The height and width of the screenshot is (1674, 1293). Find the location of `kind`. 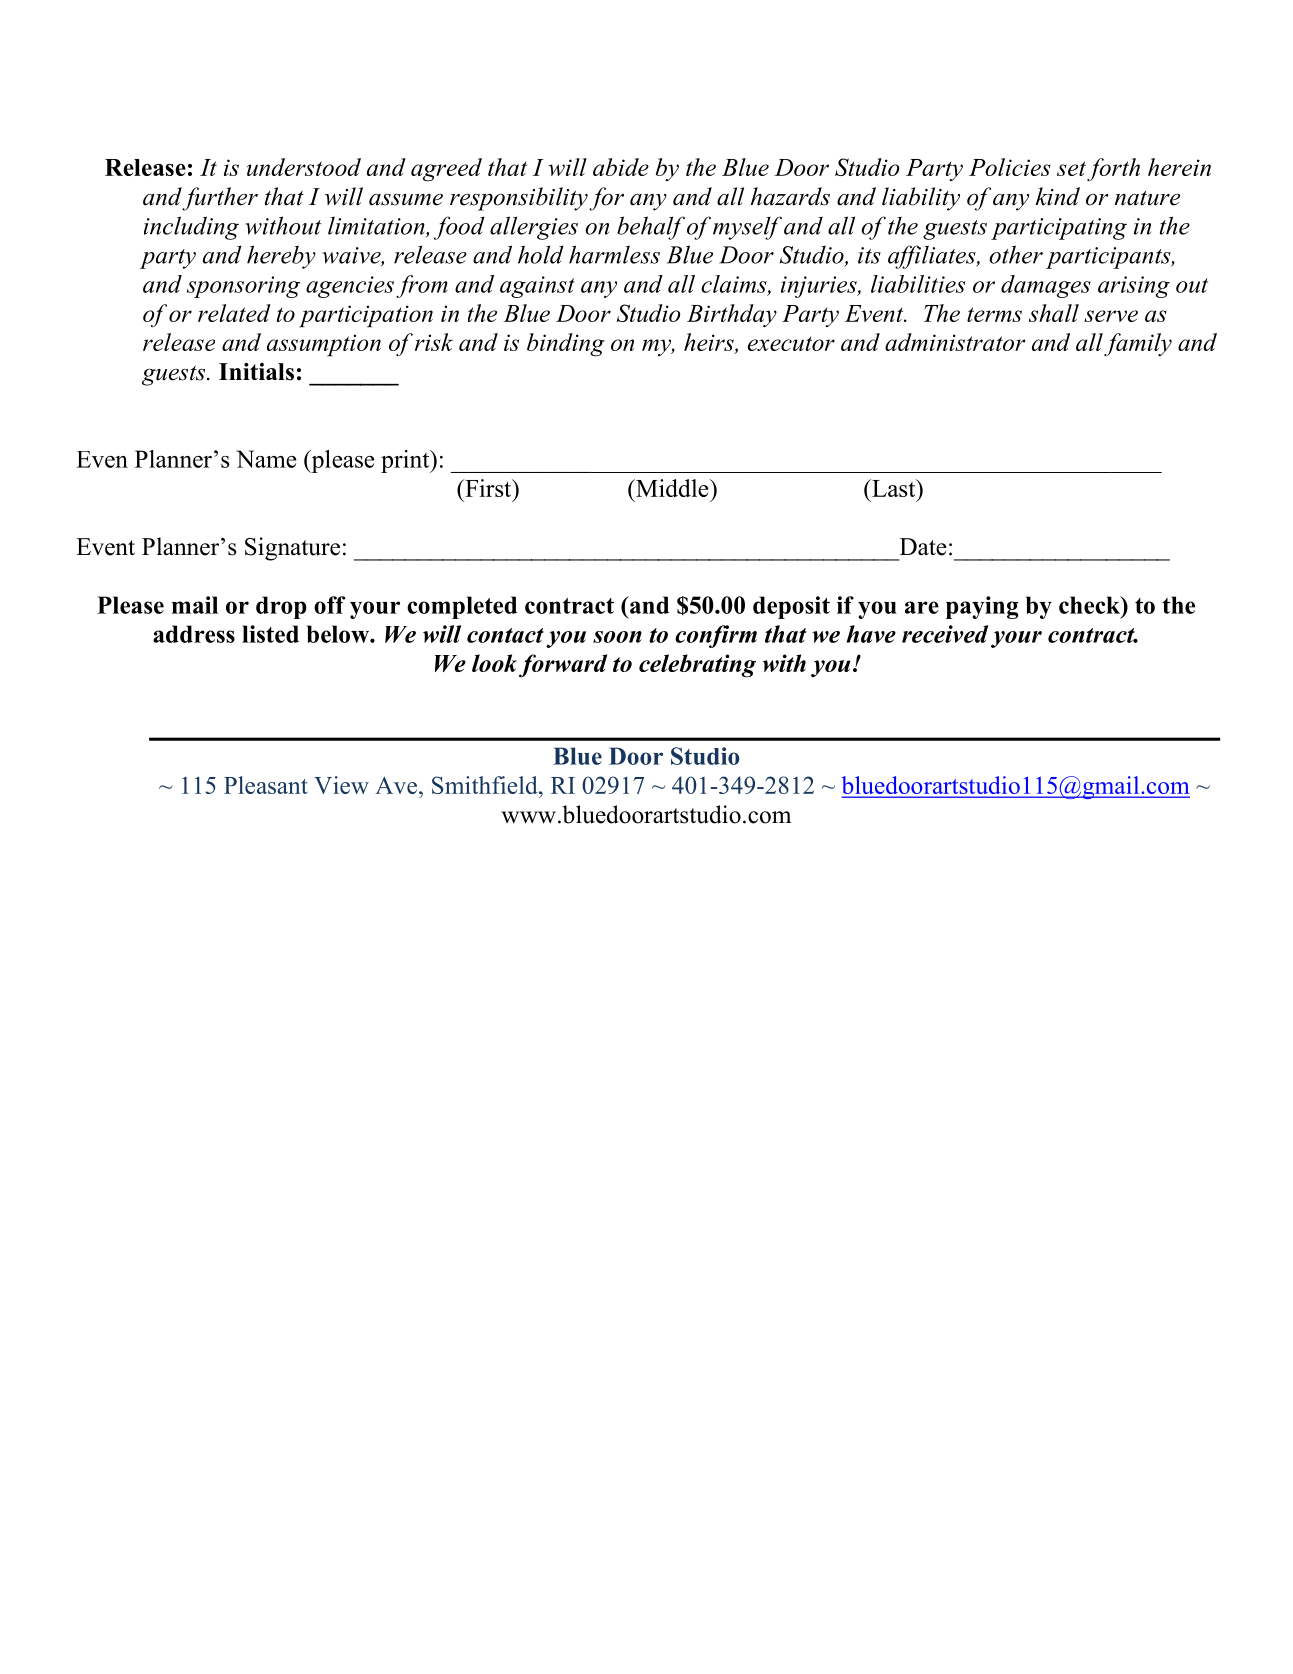

kind is located at coordinates (1058, 196).
